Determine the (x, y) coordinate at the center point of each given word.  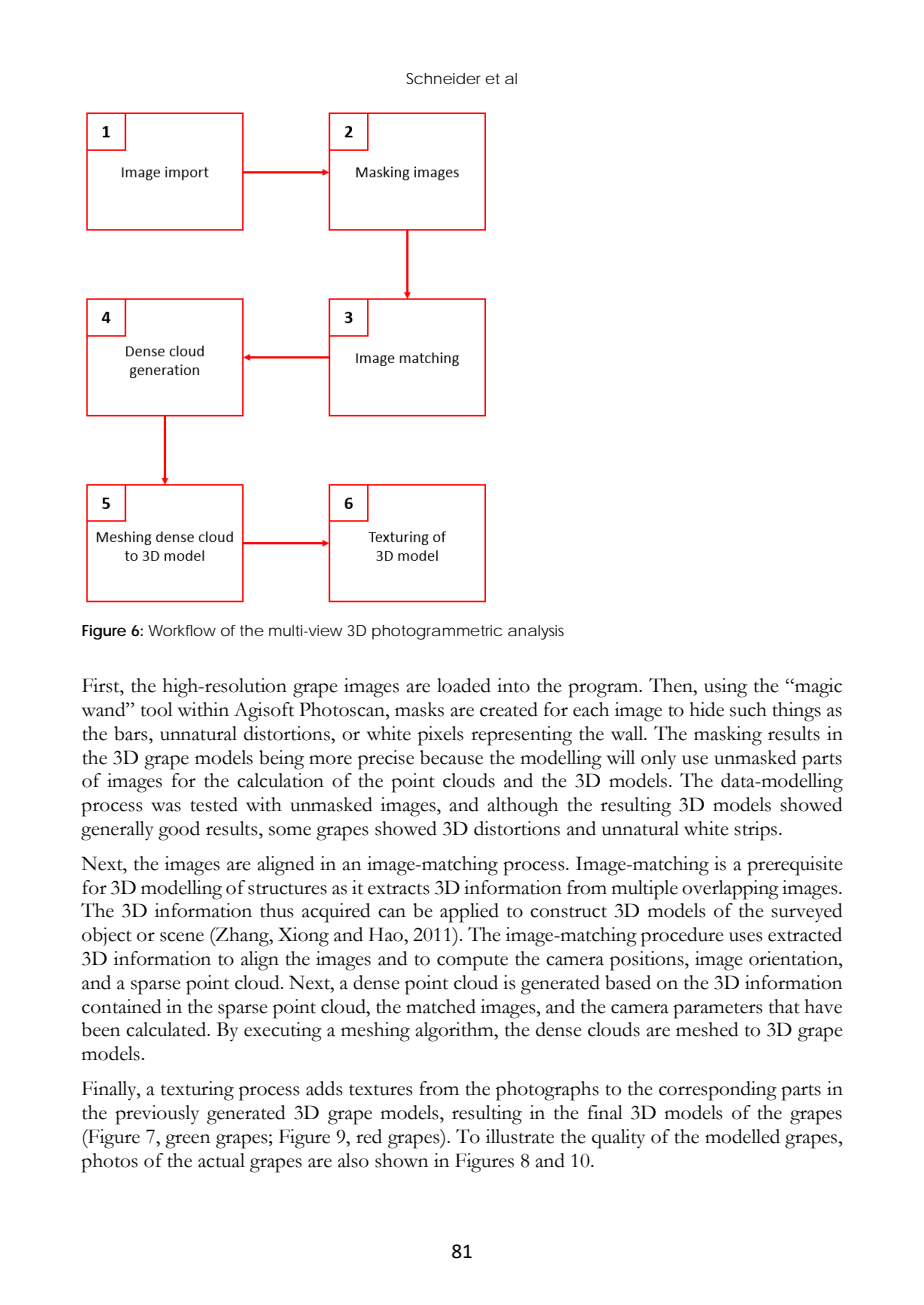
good (179, 831)
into (513, 685)
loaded (464, 685)
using (725, 688)
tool (157, 709)
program (604, 690)
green (187, 1141)
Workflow (182, 630)
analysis (536, 632)
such (748, 709)
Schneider (443, 78)
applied (469, 913)
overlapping (730, 890)
